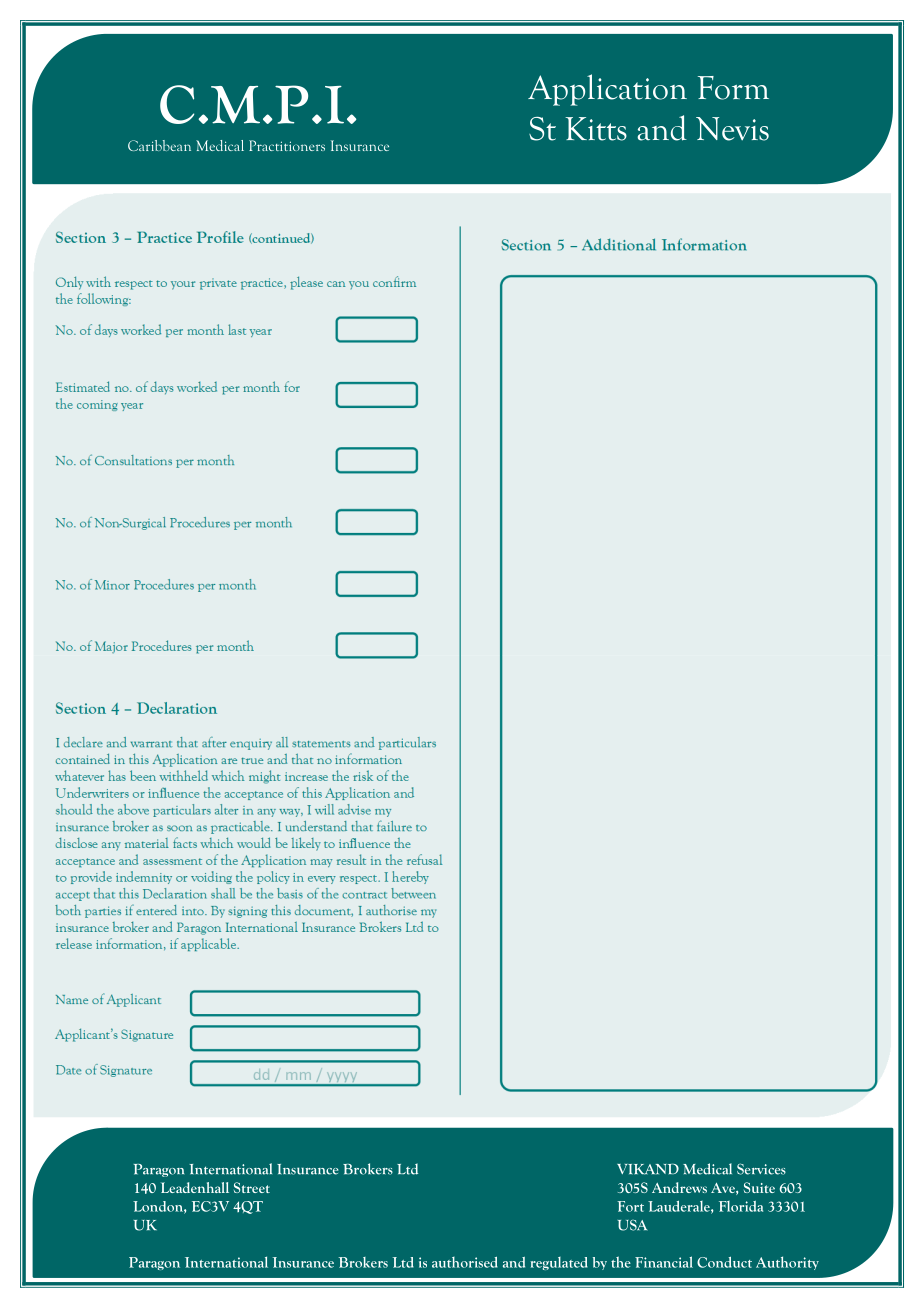 The width and height of the document is (924, 1308). Describe the element at coordinates (732, 129) in the document. I see `Nevis` at that location.
